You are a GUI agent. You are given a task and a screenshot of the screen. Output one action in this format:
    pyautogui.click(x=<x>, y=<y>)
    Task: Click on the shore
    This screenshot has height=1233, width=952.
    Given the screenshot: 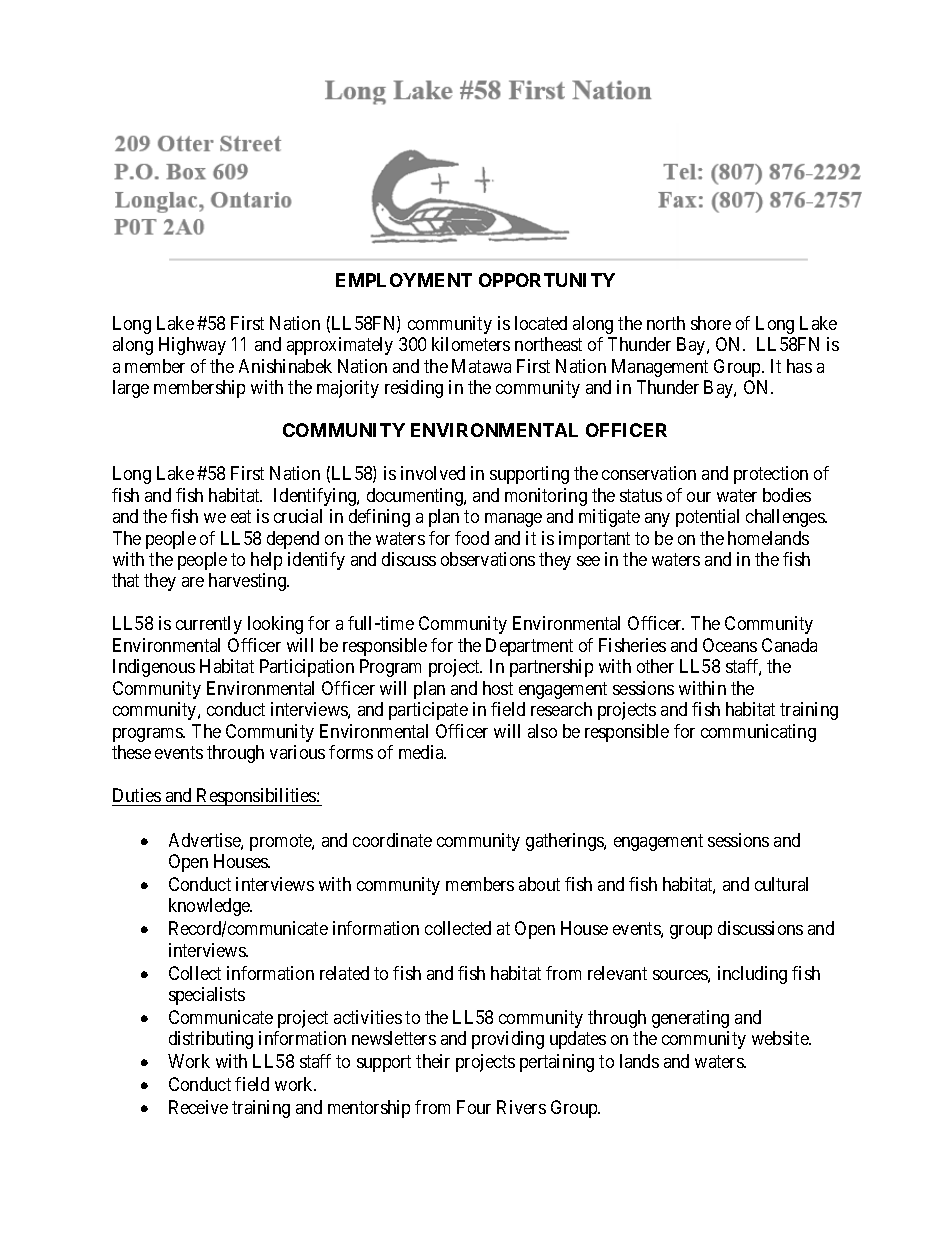 What is the action you would take?
    pyautogui.click(x=711, y=323)
